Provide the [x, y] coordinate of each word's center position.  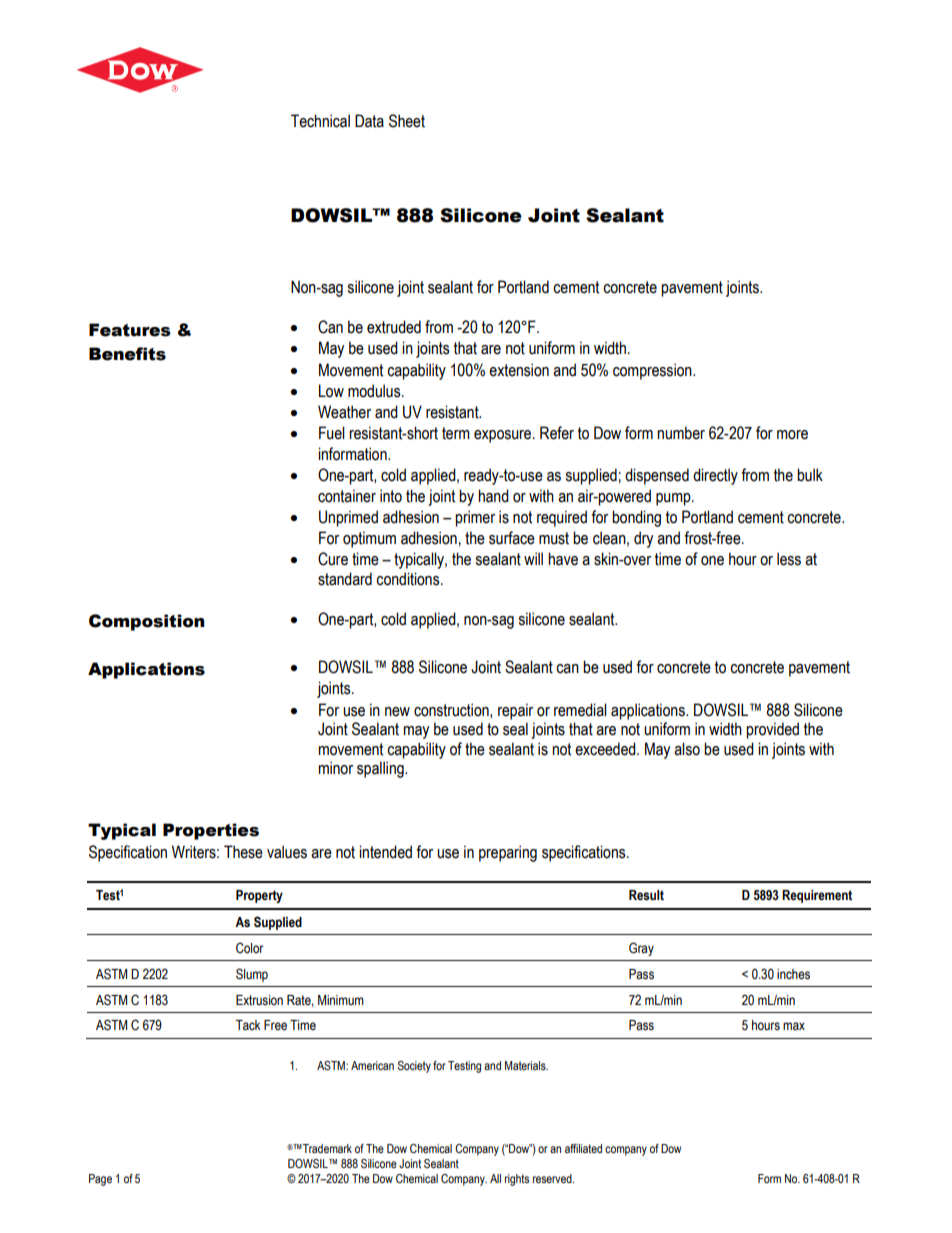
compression [653, 371]
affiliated [583, 1148]
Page [100, 1180]
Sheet [407, 121]
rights [517, 1180]
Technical [320, 121]
